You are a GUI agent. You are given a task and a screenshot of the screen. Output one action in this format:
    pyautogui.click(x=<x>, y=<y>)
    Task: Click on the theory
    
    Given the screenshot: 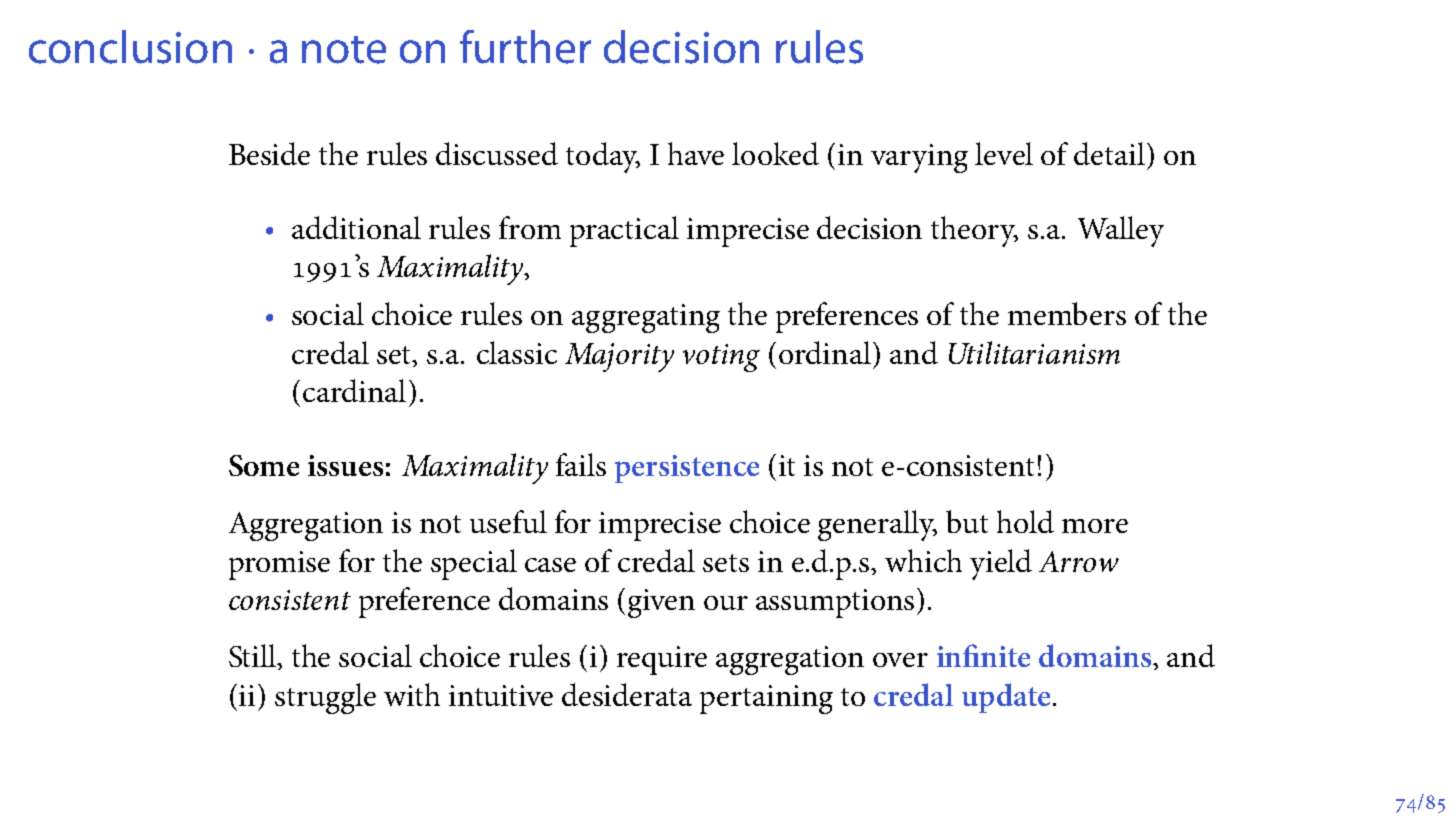 What is the action you would take?
    pyautogui.click(x=974, y=231)
